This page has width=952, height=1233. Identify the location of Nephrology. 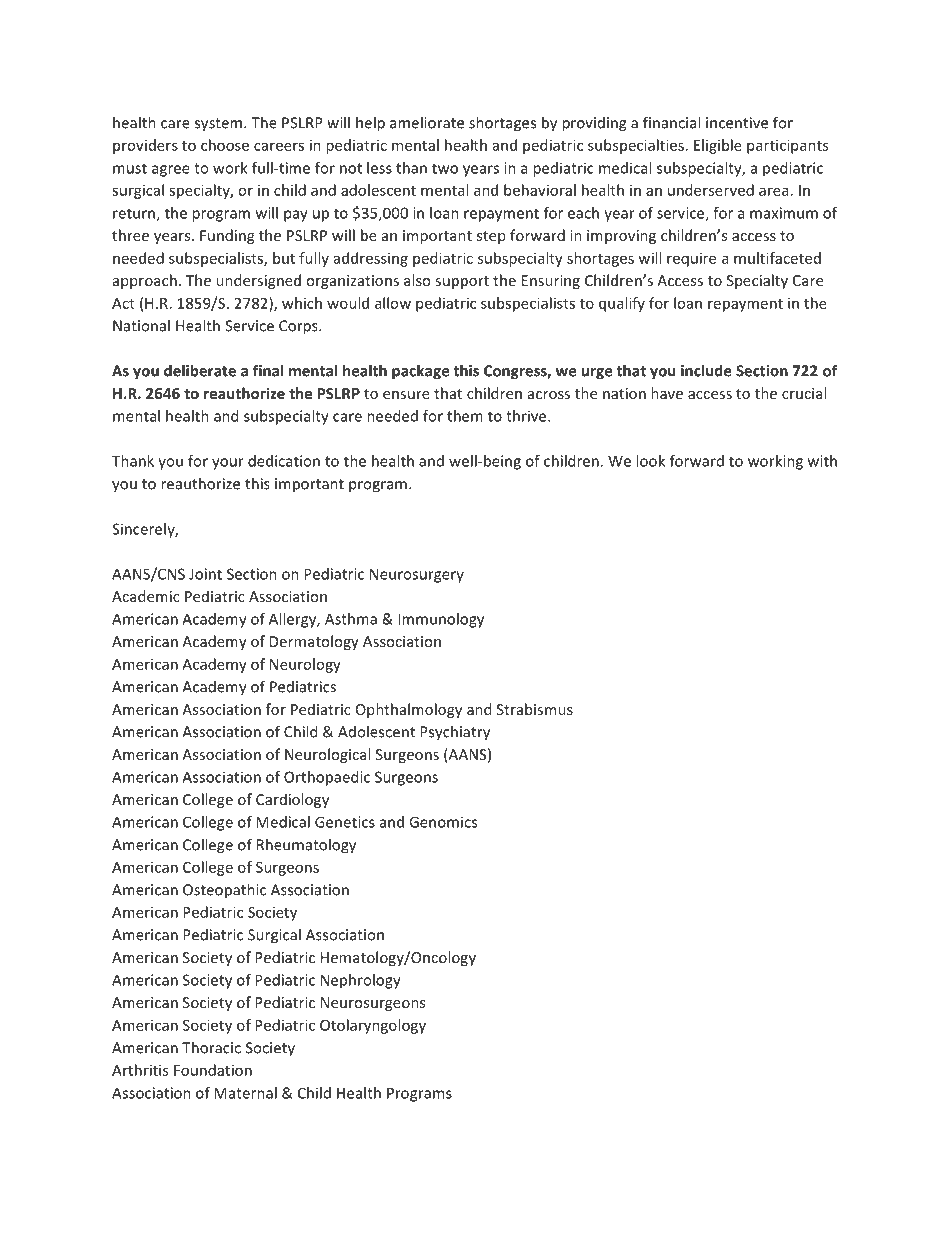
(361, 981).
